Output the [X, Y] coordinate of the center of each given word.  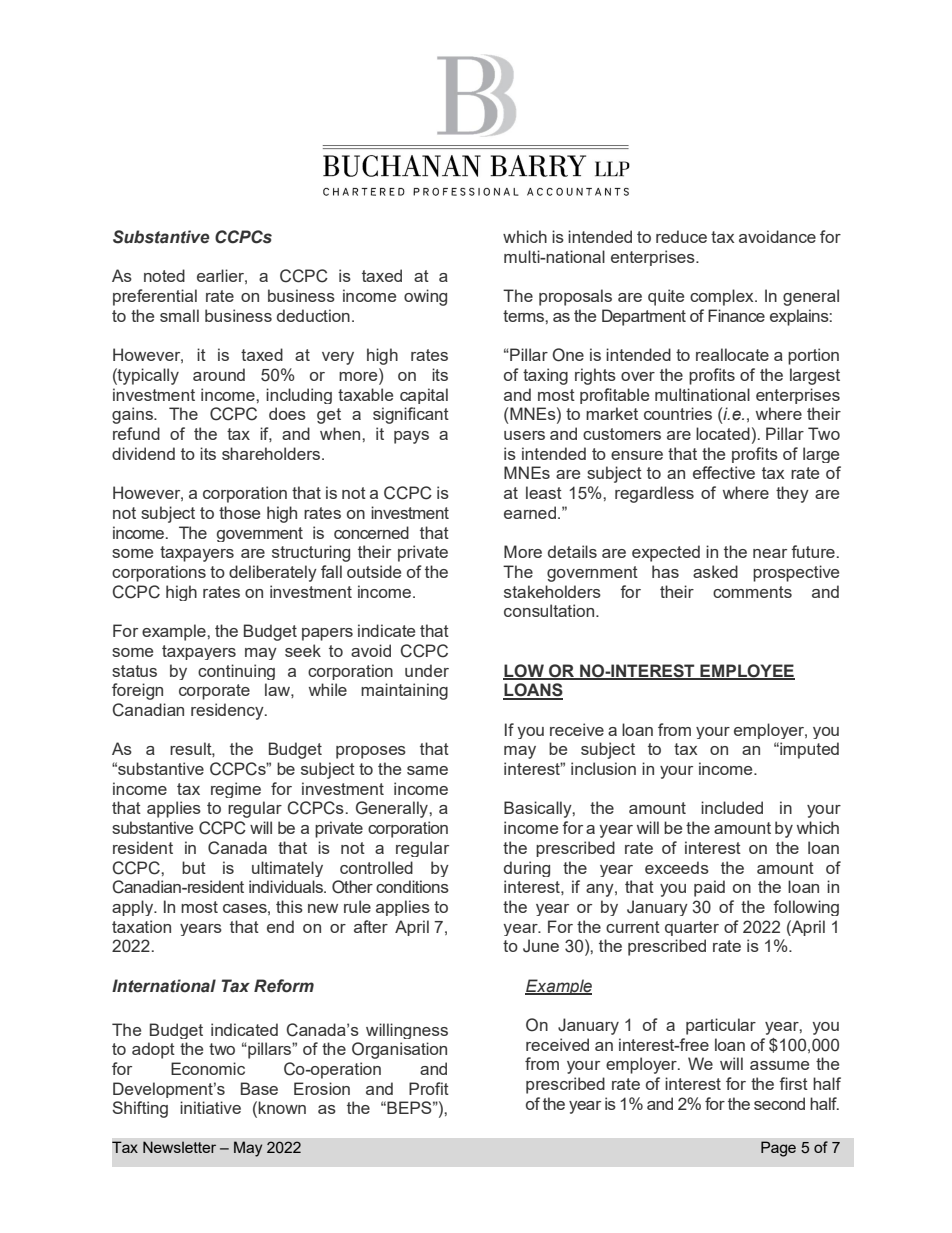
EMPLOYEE [746, 671]
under [427, 670]
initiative [210, 1107]
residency [228, 711]
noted [164, 275]
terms [524, 316]
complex [723, 297]
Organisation [399, 1050]
